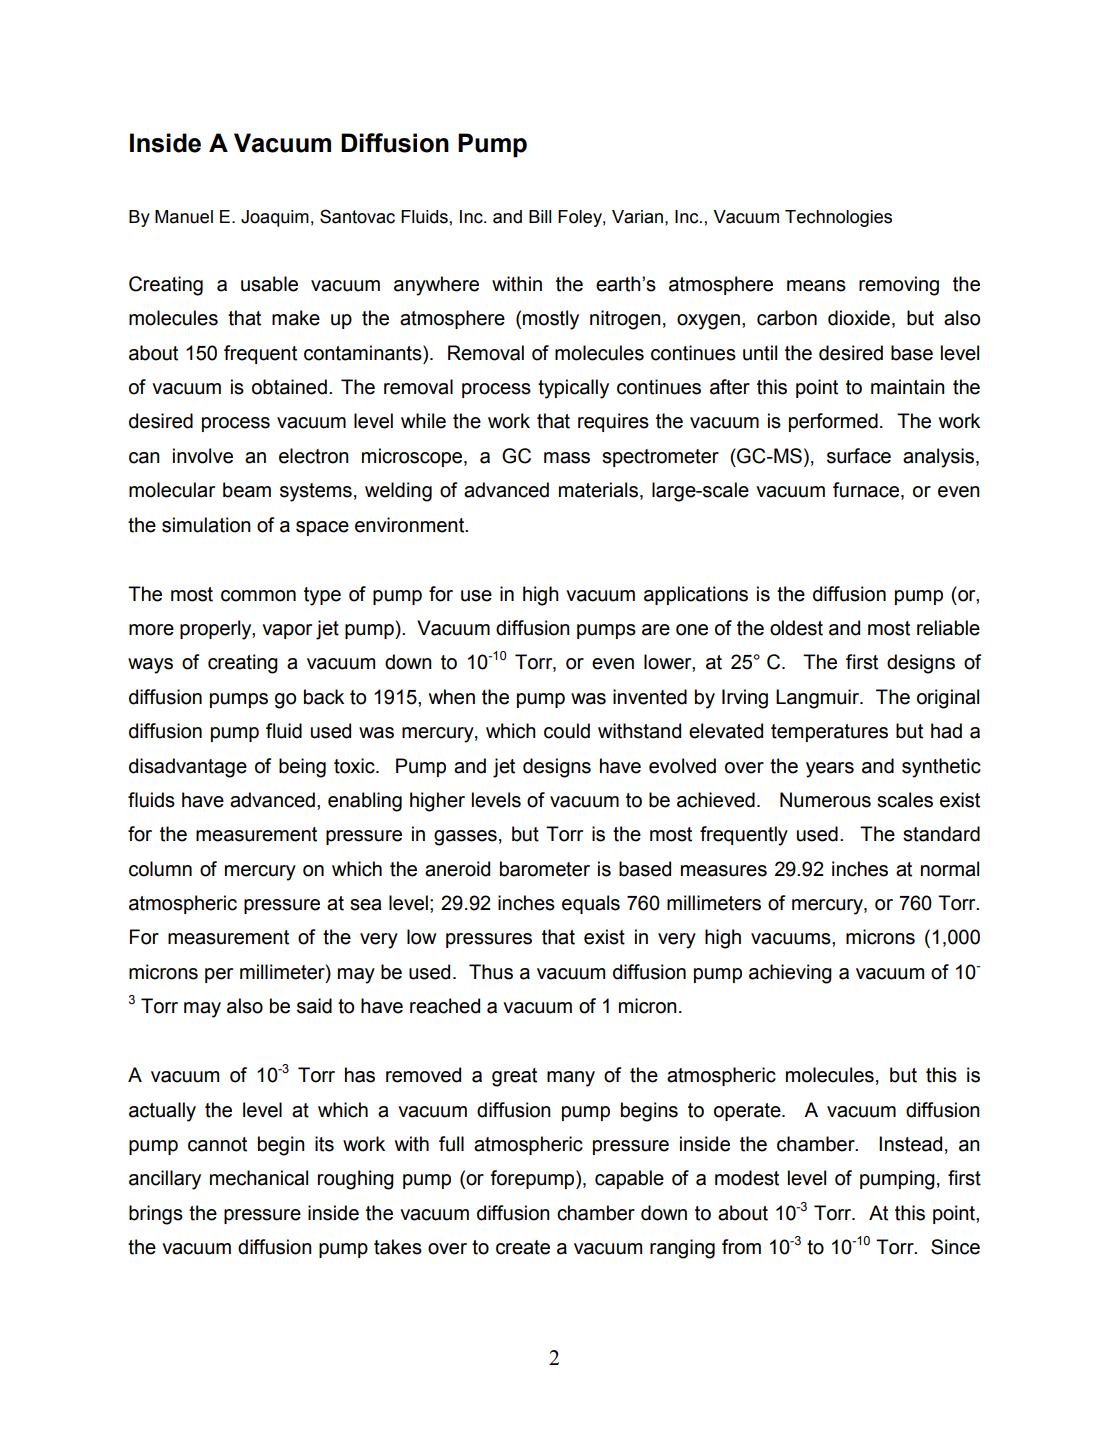 The image size is (1109, 1436). What do you see at coordinates (314, 1006) in the screenshot?
I see `said` at bounding box center [314, 1006].
